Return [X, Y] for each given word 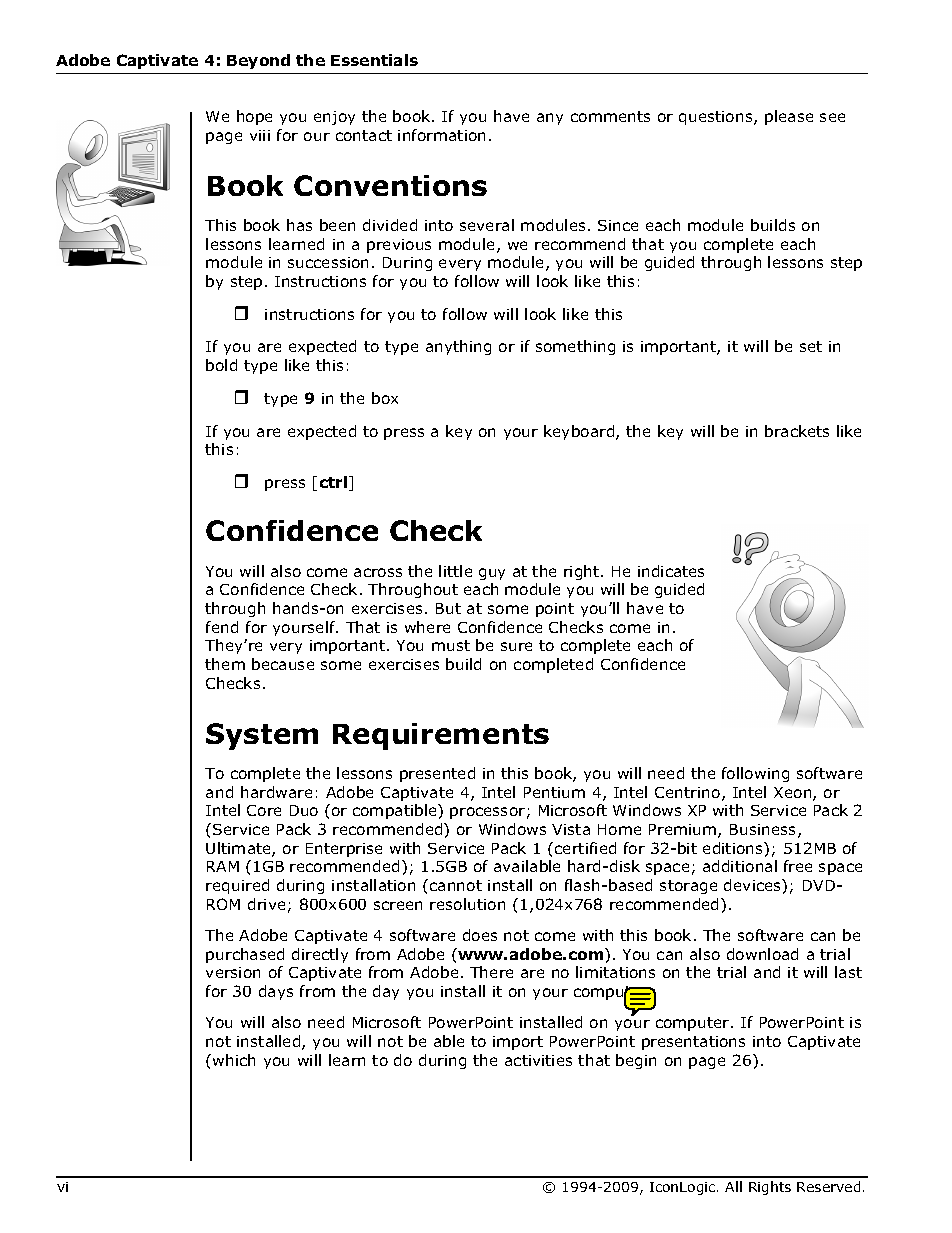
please [789, 117]
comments [610, 116]
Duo [304, 810]
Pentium [554, 792]
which [234, 1060]
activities [538, 1060]
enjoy [334, 118]
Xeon [794, 794]
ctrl [335, 483]
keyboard [580, 432]
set [811, 346]
